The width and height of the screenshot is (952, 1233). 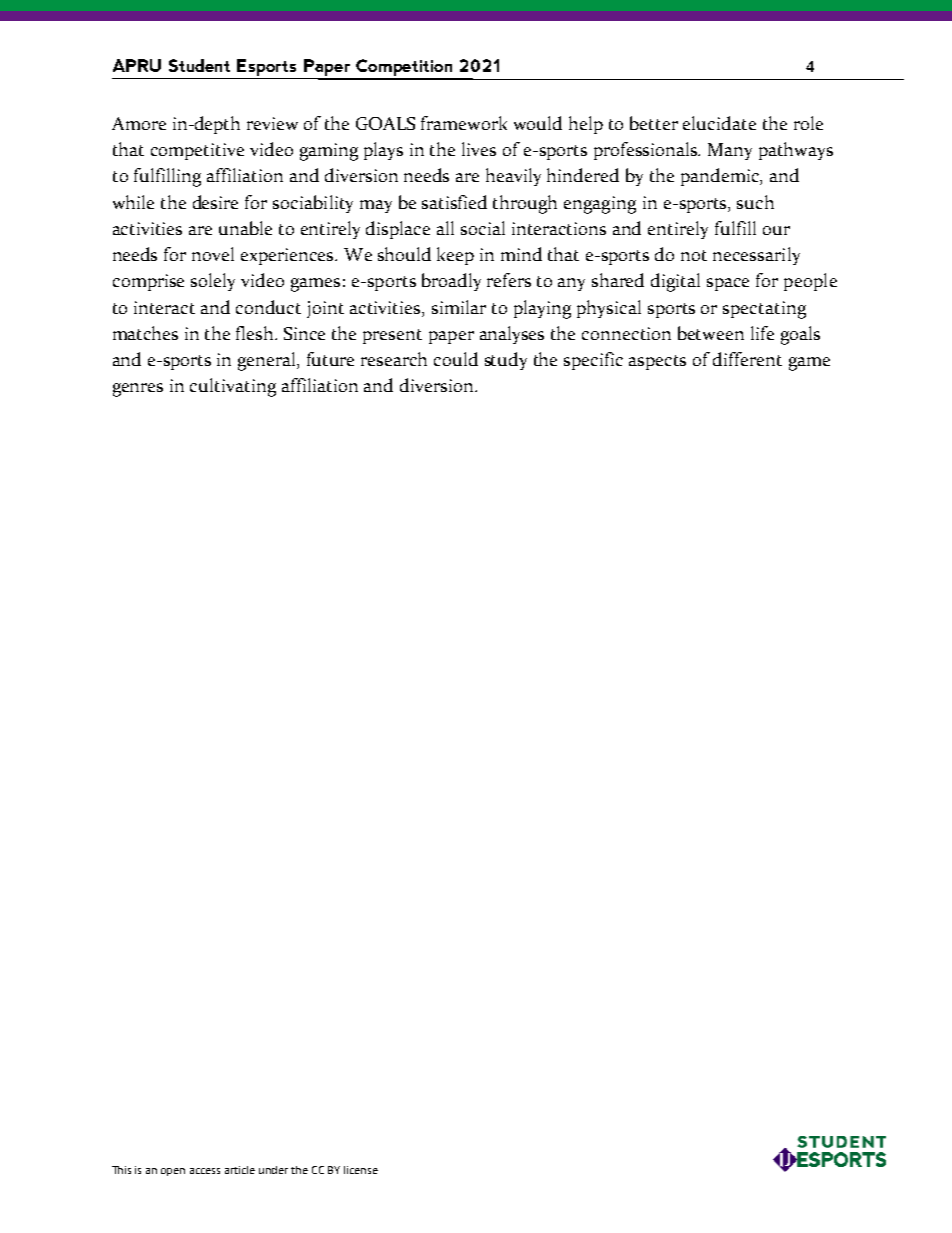 I want to click on access, so click(x=205, y=1171).
